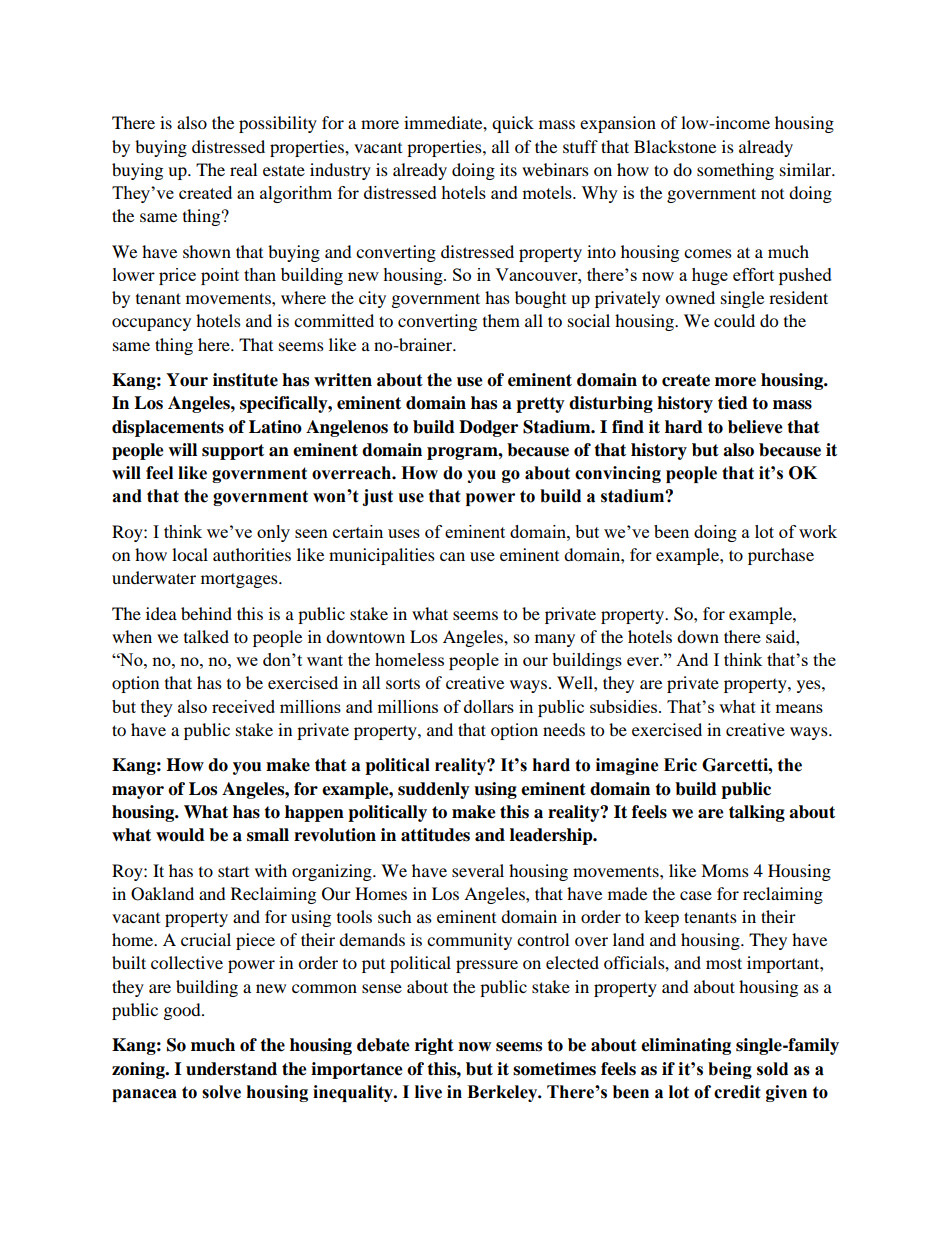 The width and height of the screenshot is (952, 1233). What do you see at coordinates (508, 169) in the screenshot?
I see `its` at bounding box center [508, 169].
